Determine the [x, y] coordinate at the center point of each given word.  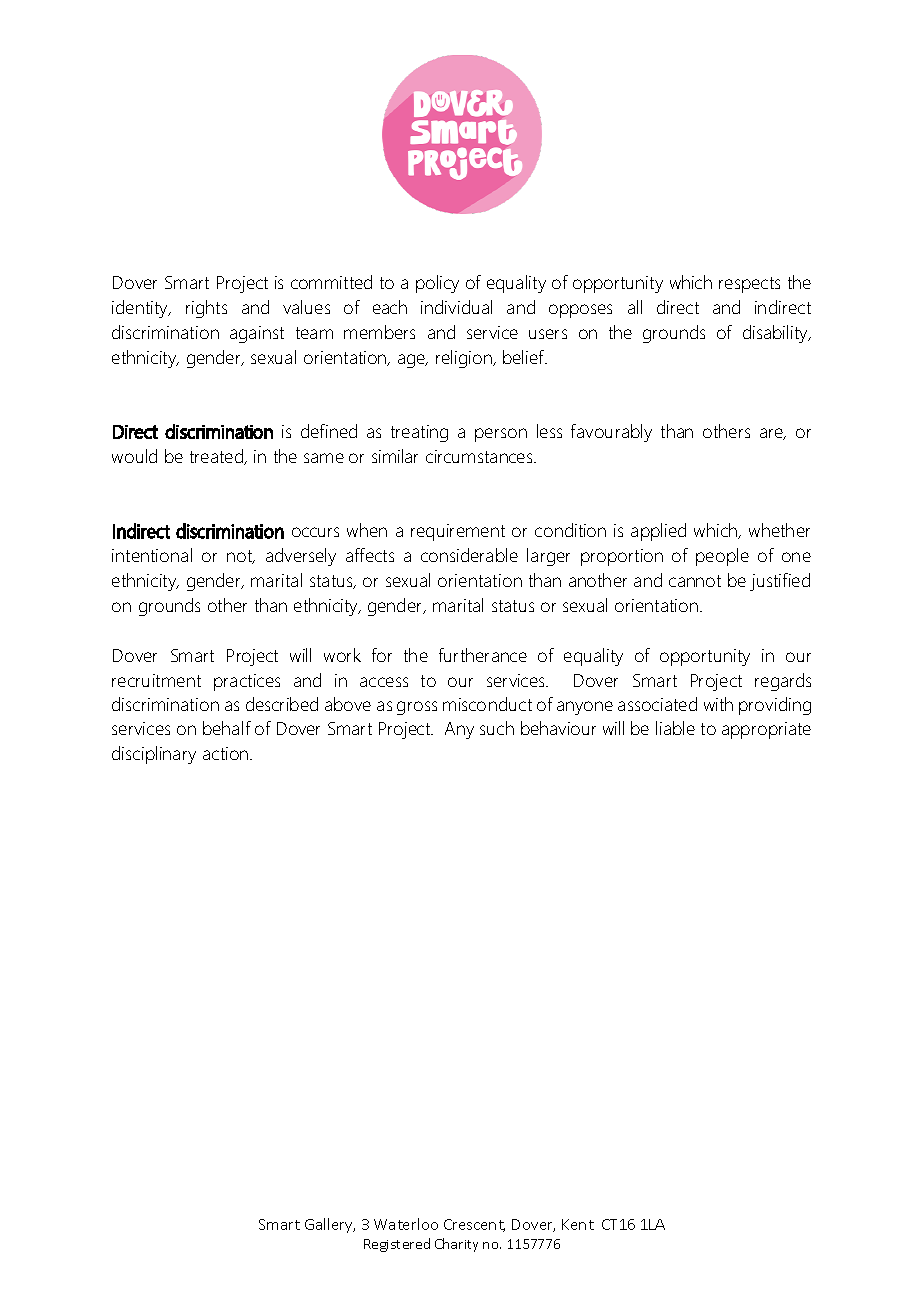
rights [206, 309]
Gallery [330, 1225]
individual [456, 307]
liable [675, 728]
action [227, 753]
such [497, 728]
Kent [578, 1224]
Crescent [474, 1225]
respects [749, 285]
